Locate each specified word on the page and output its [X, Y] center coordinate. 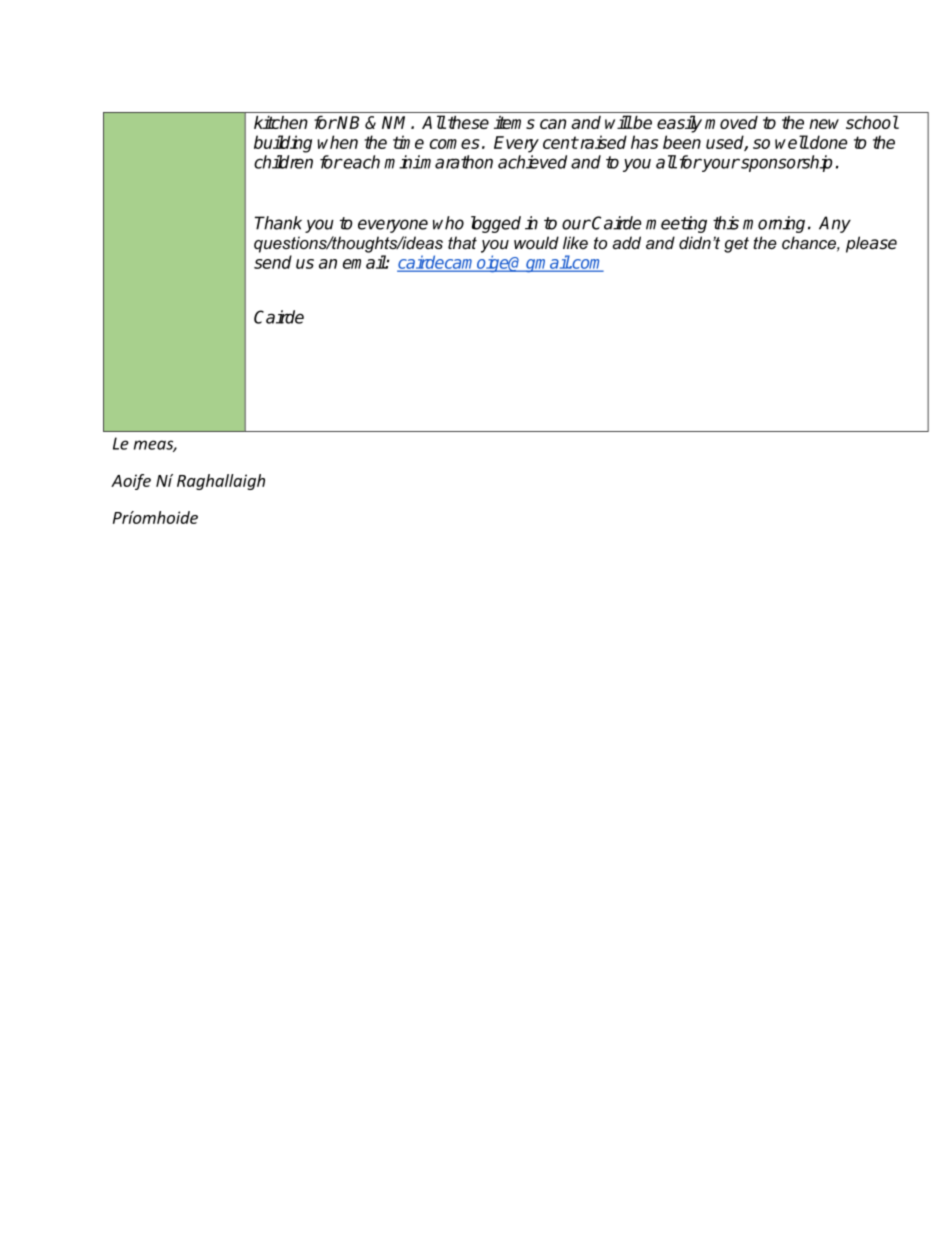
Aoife [131, 482]
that [462, 242]
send [273, 262]
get [736, 245]
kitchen [281, 122]
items [514, 122]
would [536, 242]
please [871, 244]
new [824, 124]
